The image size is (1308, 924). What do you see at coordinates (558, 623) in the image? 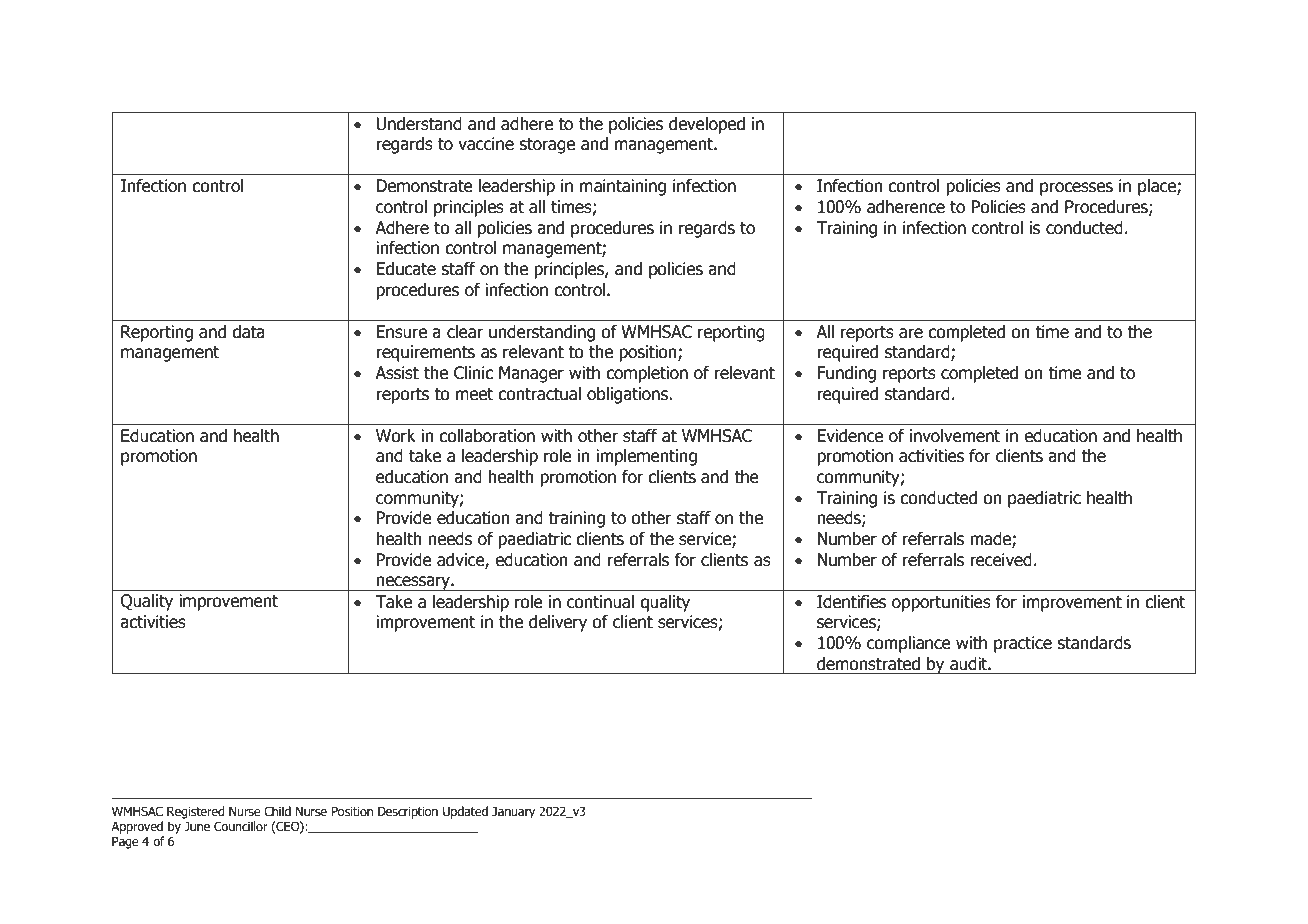
I see `delivery` at bounding box center [558, 623].
